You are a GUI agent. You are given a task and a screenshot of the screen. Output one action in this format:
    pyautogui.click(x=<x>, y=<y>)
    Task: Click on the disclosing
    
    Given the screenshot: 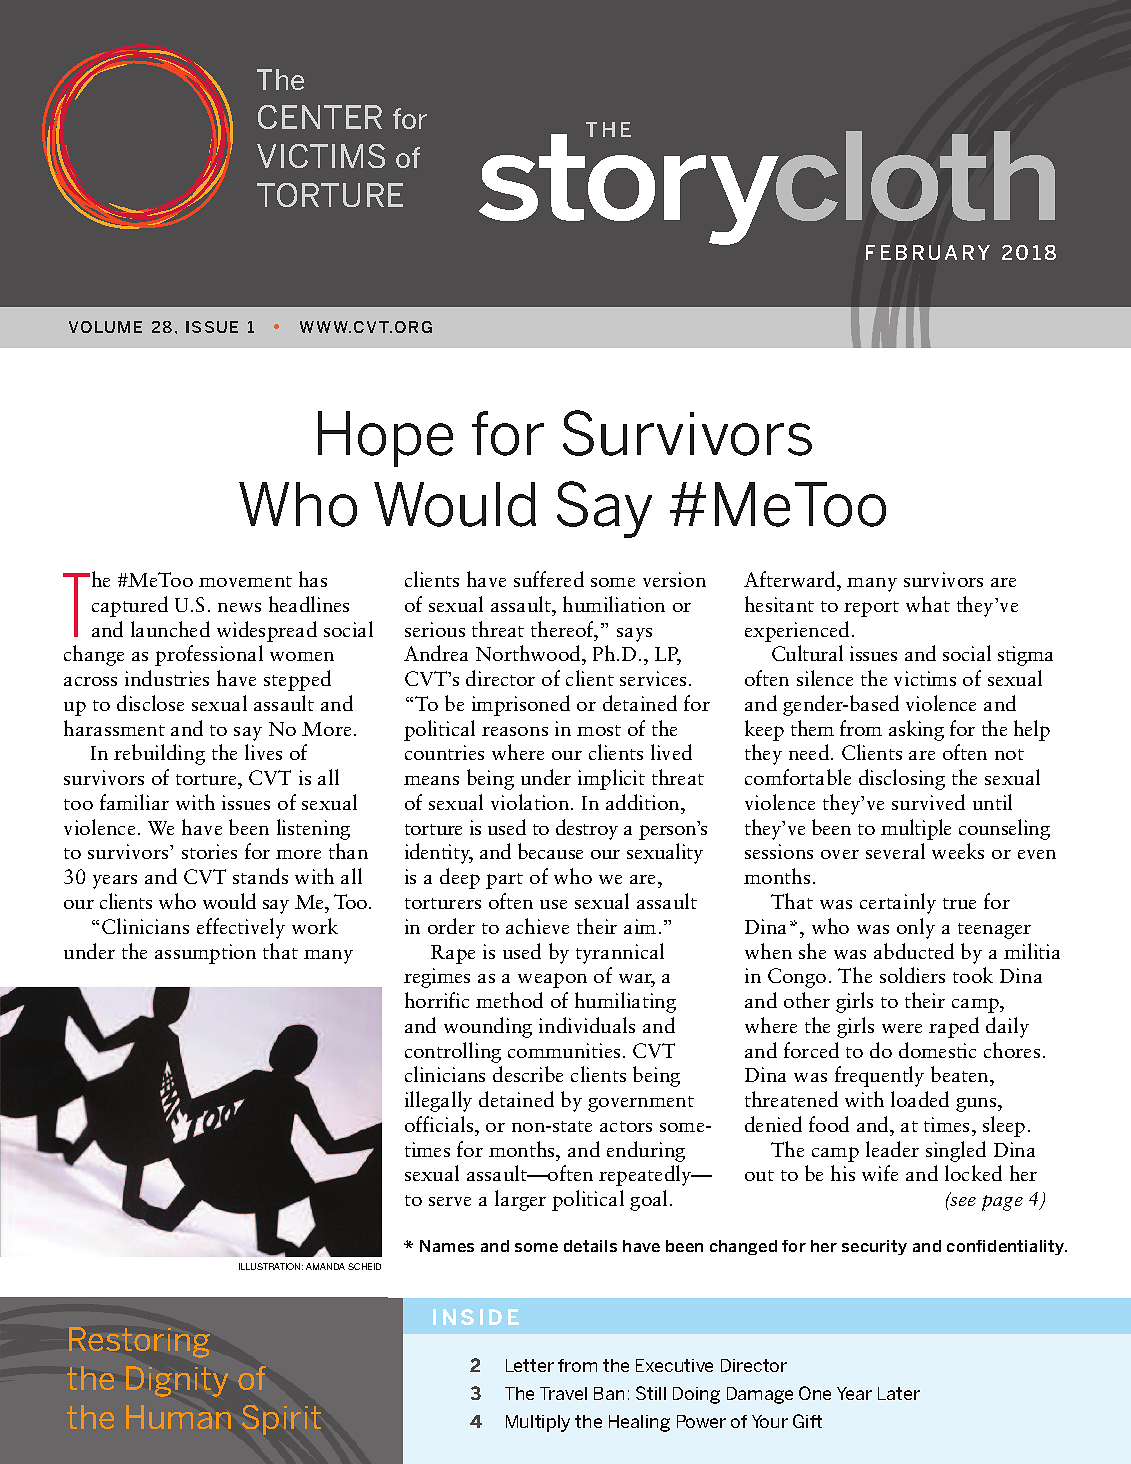 What is the action you would take?
    pyautogui.click(x=902, y=779)
